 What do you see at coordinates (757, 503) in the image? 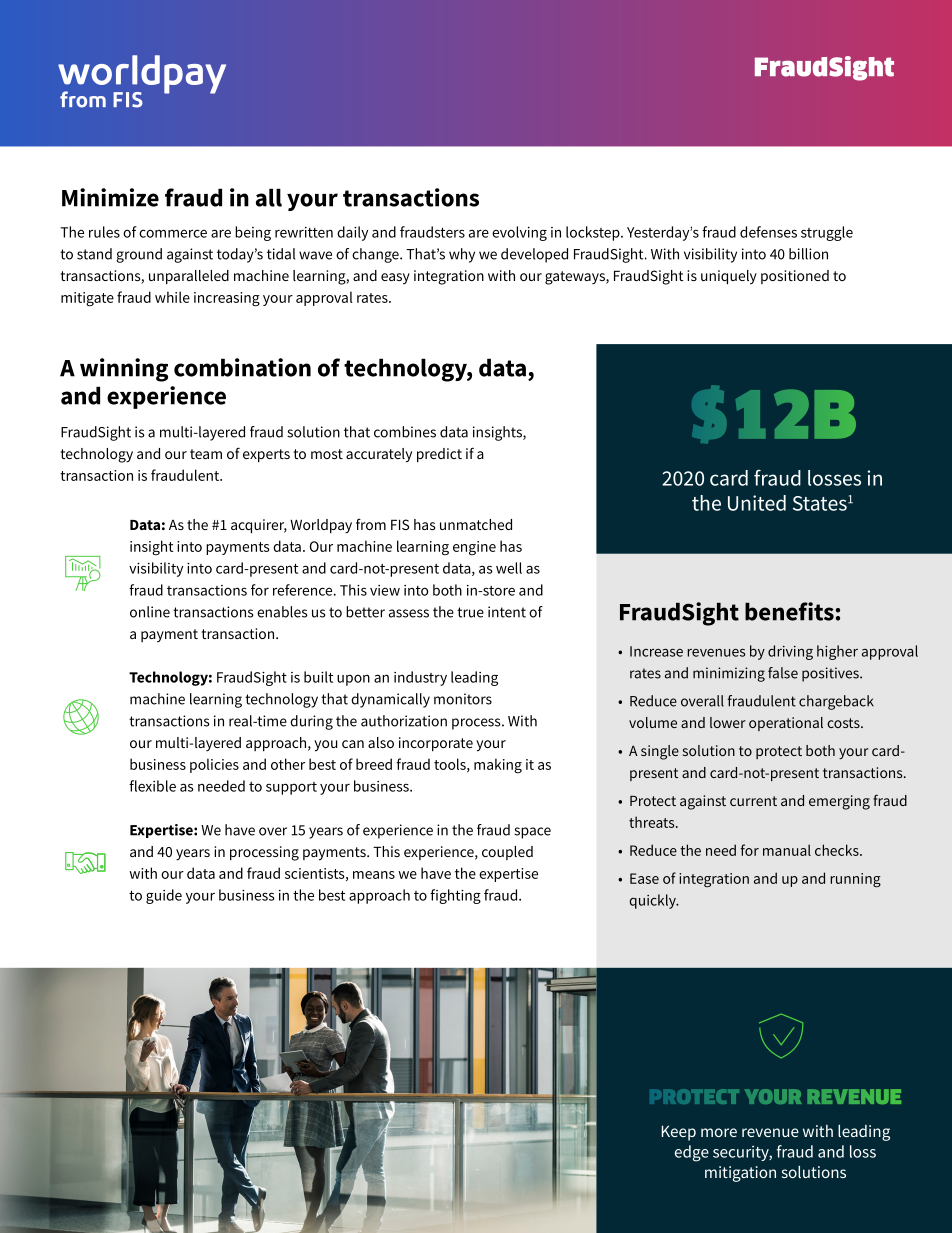
I see `United` at bounding box center [757, 503].
